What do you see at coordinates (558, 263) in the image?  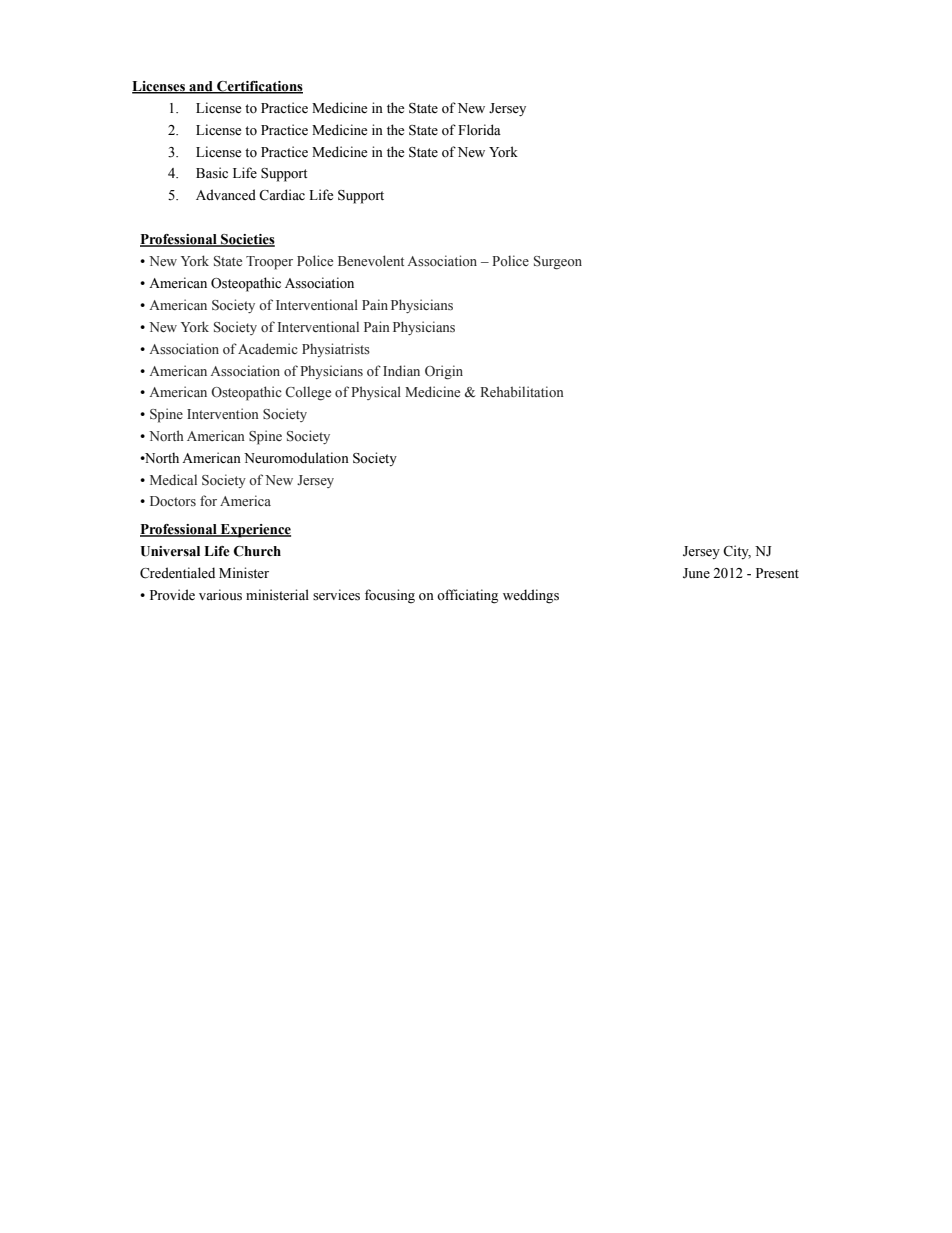 I see `Surgeon` at bounding box center [558, 263].
